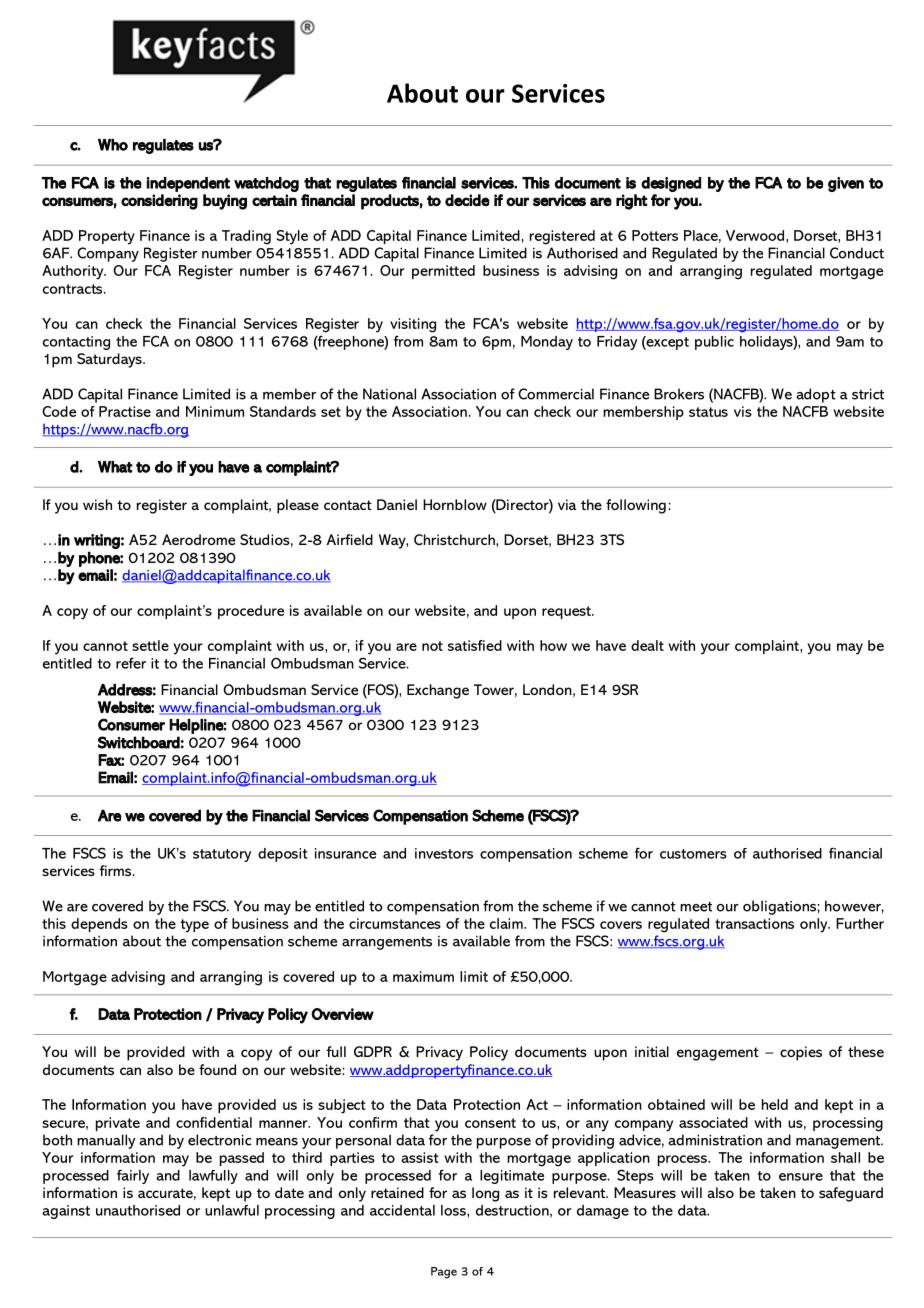  What do you see at coordinates (801, 1177) in the image?
I see `ensure` at bounding box center [801, 1177].
